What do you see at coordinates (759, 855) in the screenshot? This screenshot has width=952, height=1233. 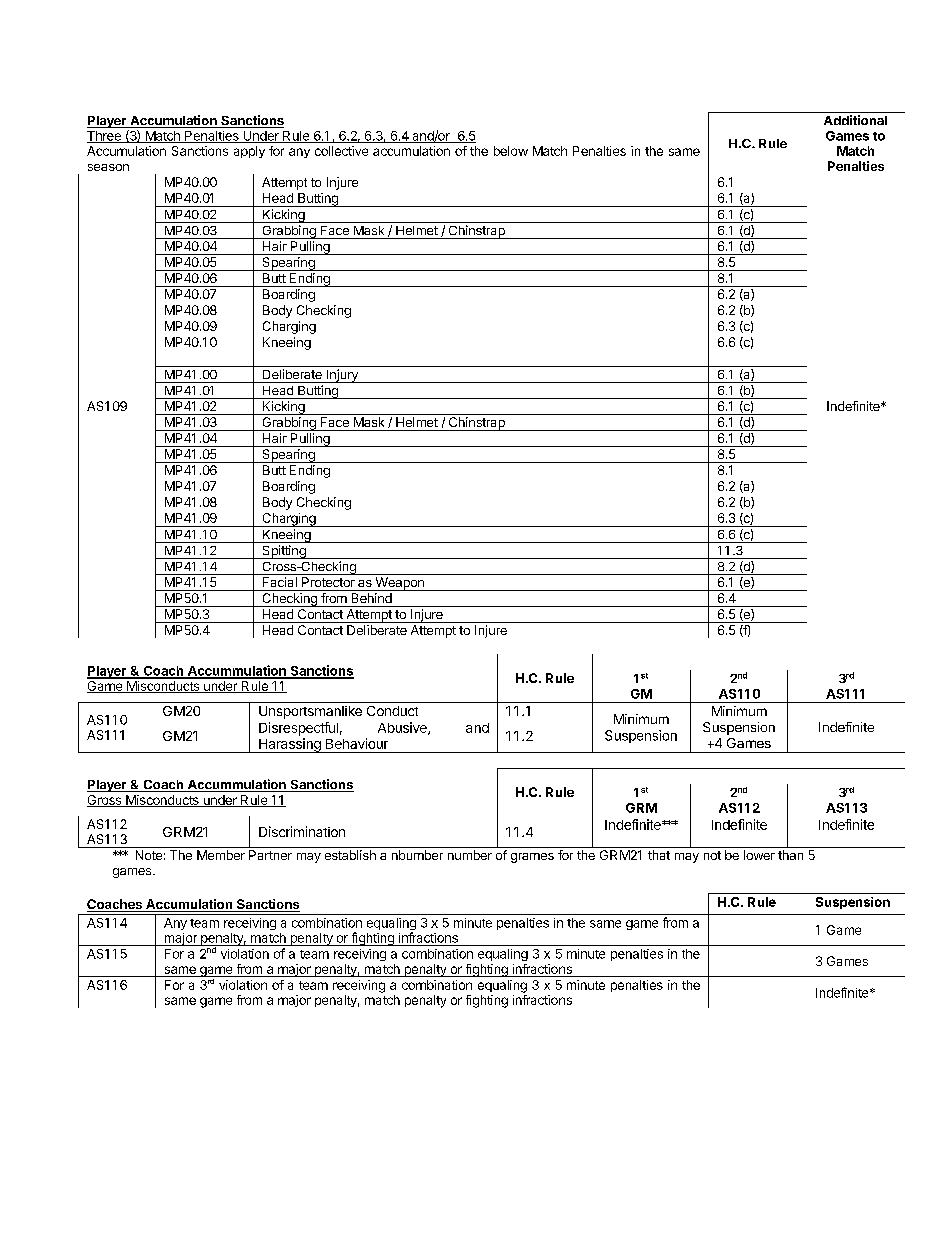 I see `lower` at bounding box center [759, 855].
